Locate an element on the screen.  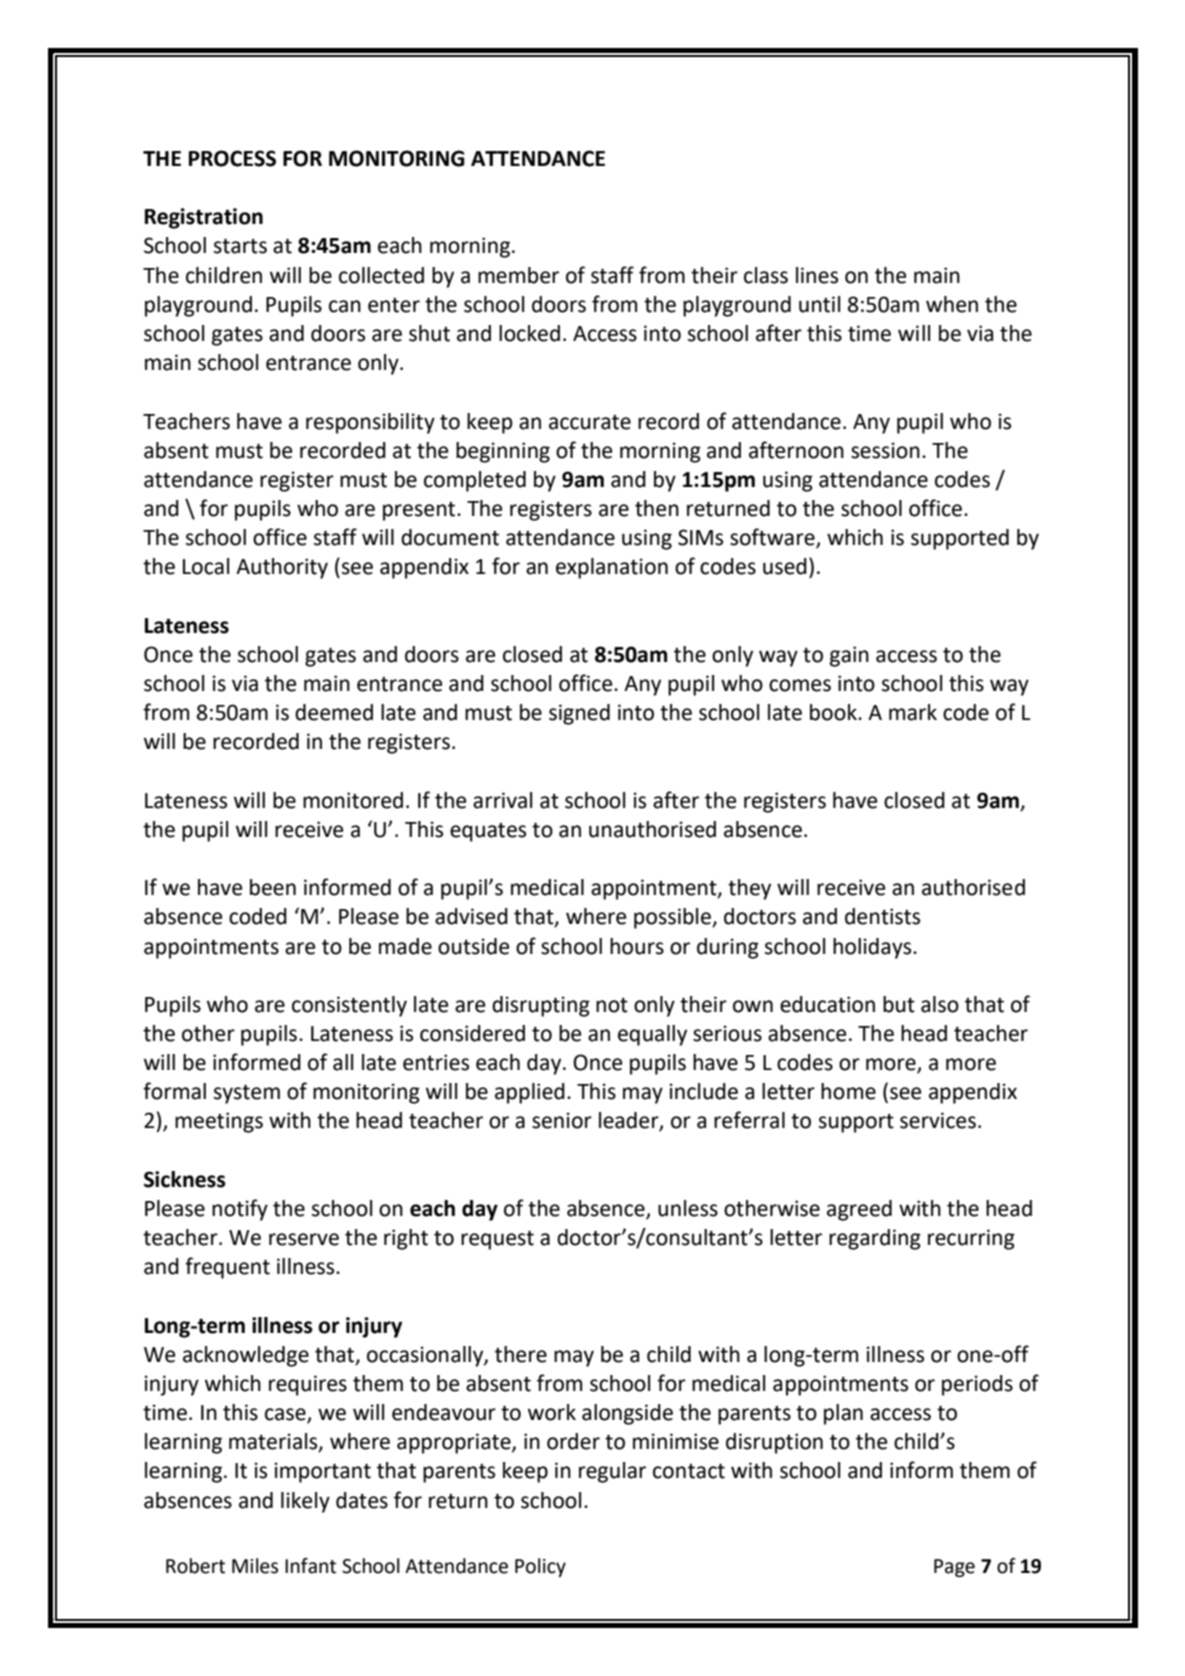
senior is located at coordinates (562, 1120).
